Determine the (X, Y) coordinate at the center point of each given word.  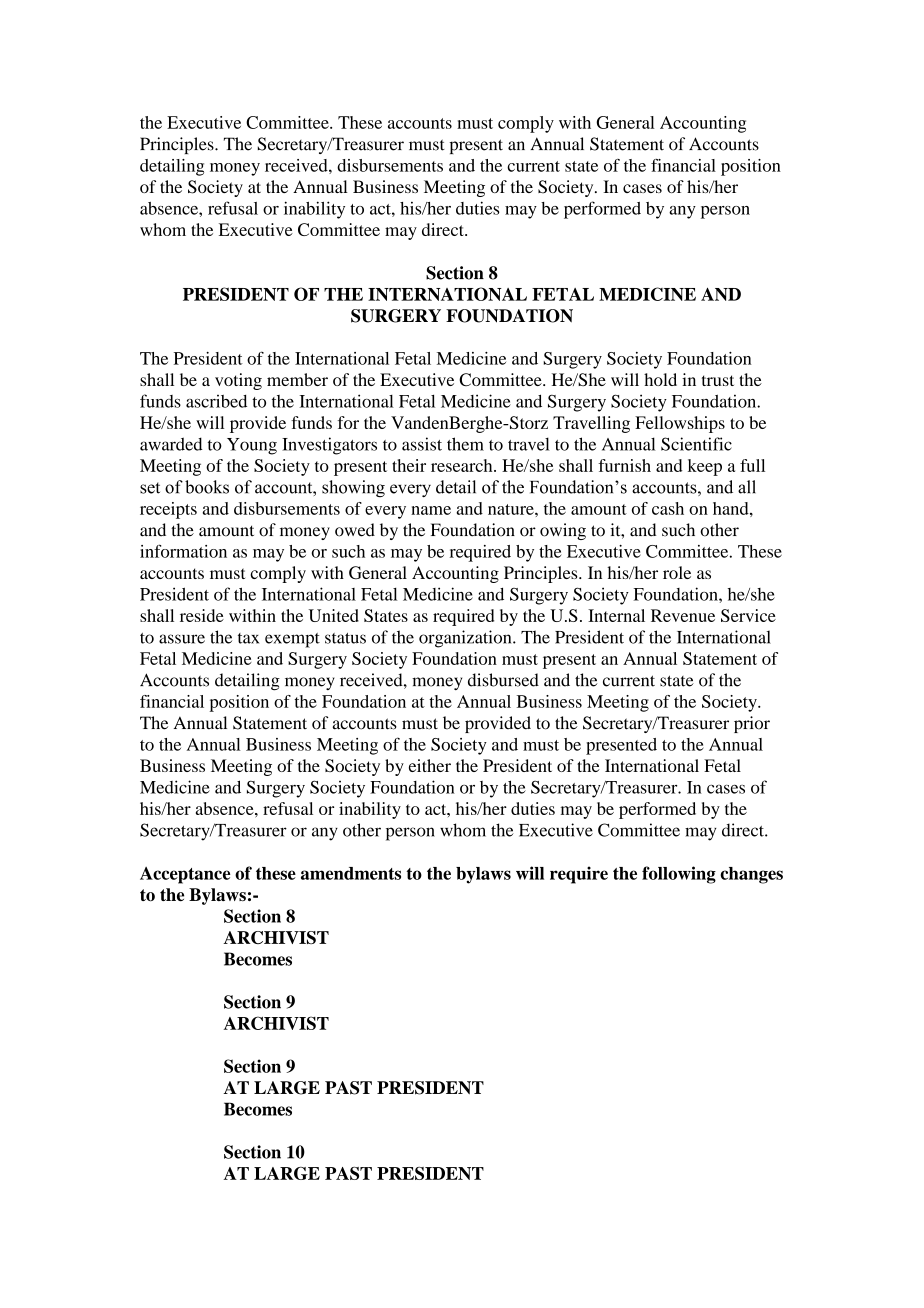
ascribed (216, 401)
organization (466, 639)
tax (248, 638)
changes (751, 875)
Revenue (683, 615)
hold (660, 379)
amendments (351, 873)
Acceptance (185, 875)
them (465, 444)
